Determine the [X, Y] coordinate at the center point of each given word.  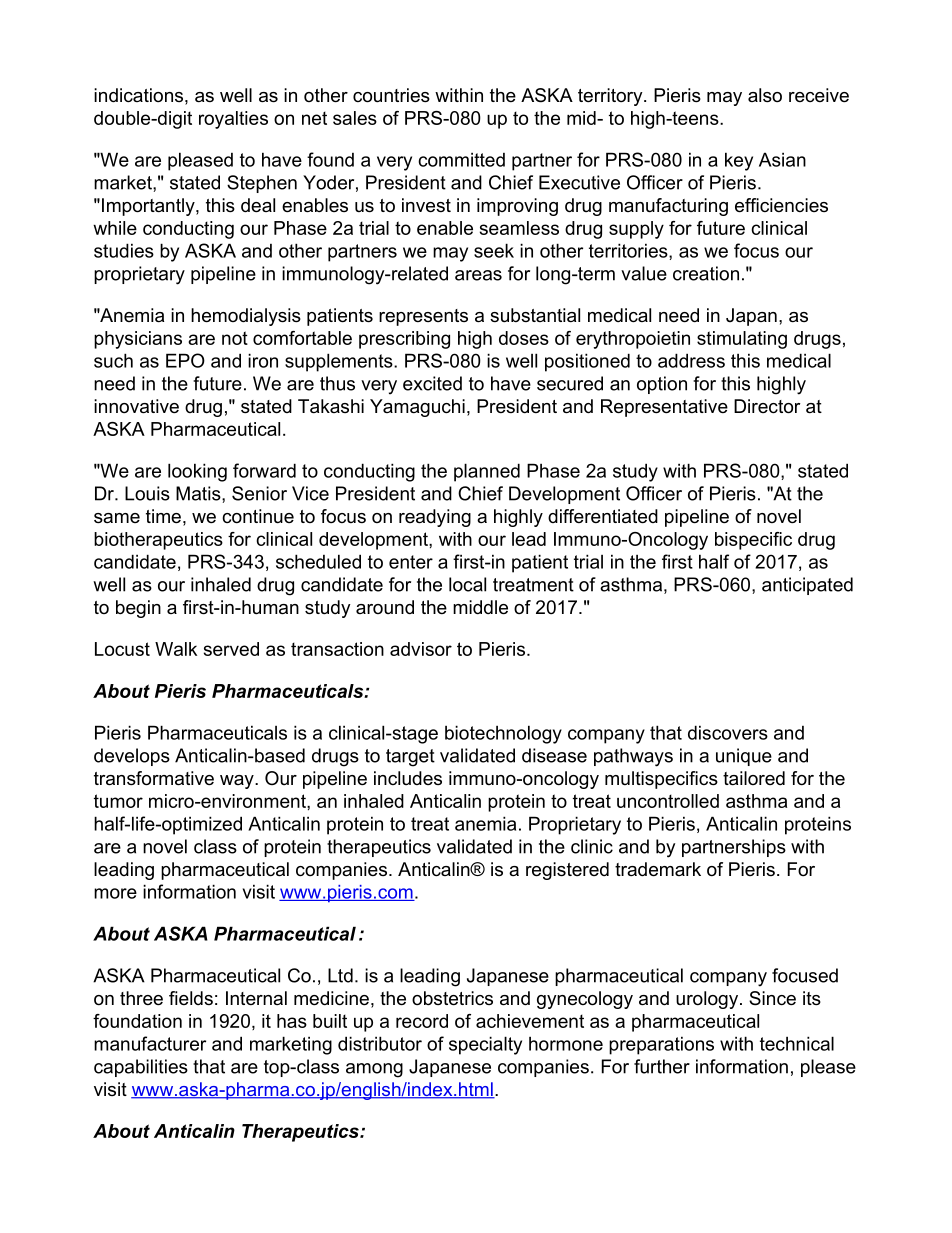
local [467, 584]
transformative [154, 778]
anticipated [807, 586]
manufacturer [150, 1043]
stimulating [742, 340]
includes [408, 778]
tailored [754, 778]
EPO [185, 360]
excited [432, 383]
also [765, 95]
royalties [233, 120]
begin [138, 609]
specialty [485, 1045]
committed [461, 159]
